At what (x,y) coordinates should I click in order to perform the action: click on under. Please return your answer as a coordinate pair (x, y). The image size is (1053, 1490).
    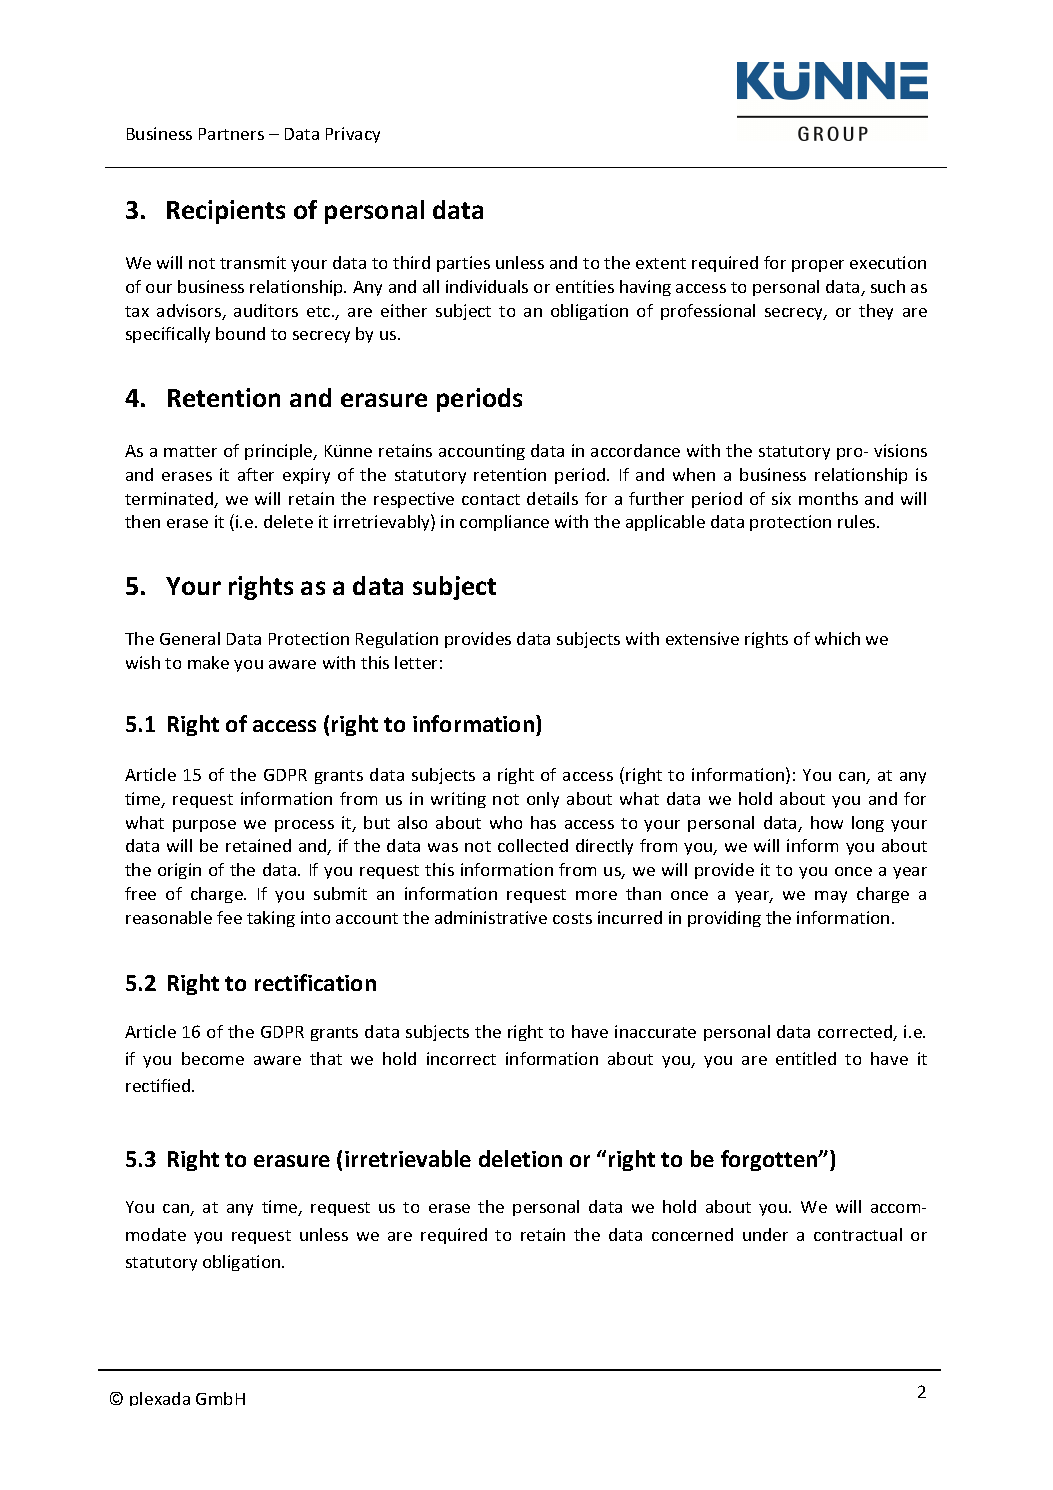
    Looking at the image, I should click on (765, 1234).
